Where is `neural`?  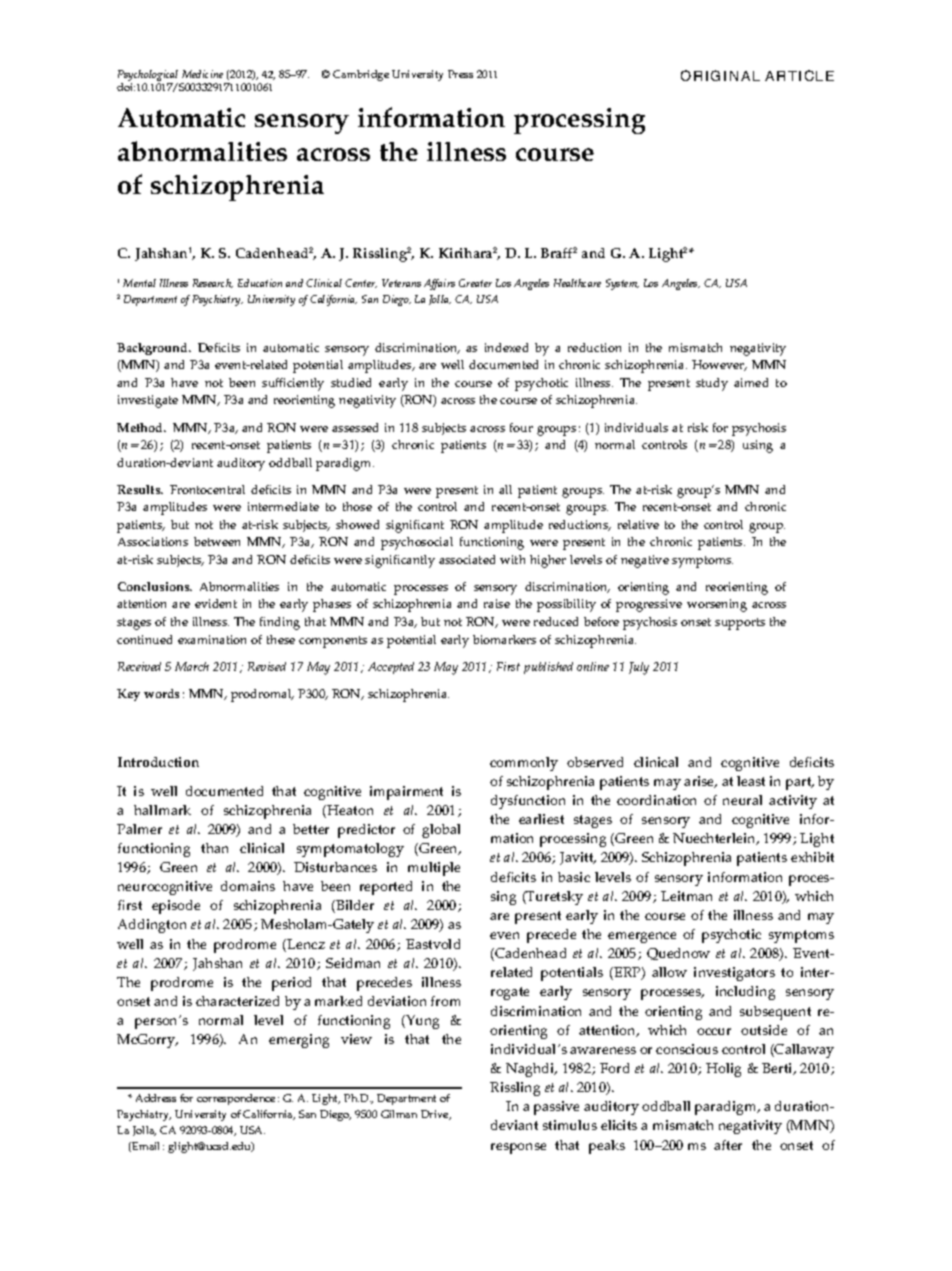
neural is located at coordinates (742, 800).
